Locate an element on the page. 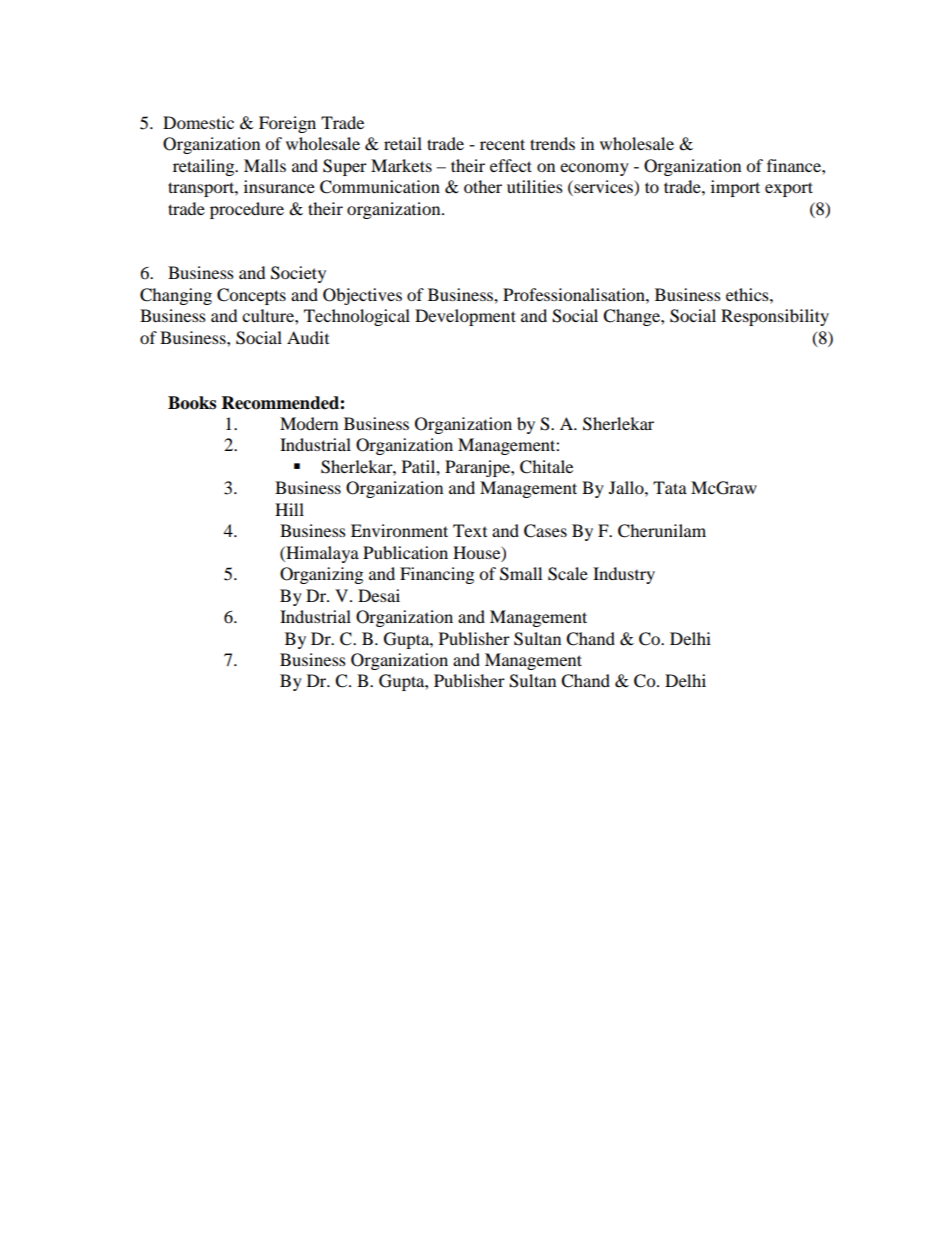 The width and height of the page is (952, 1233). Modern is located at coordinates (309, 423).
